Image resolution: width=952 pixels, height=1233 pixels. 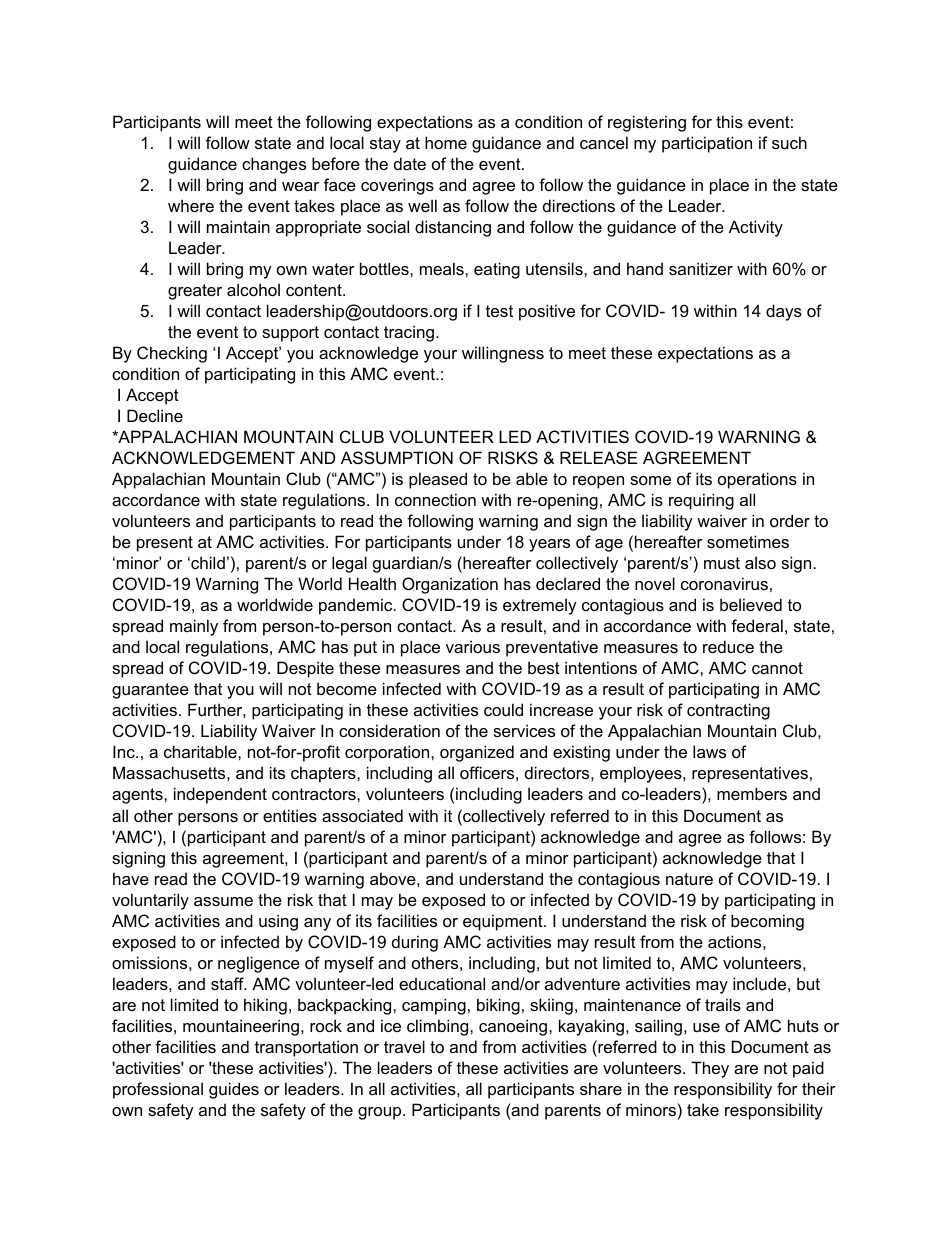 What do you see at coordinates (234, 1090) in the image?
I see `guides` at bounding box center [234, 1090].
